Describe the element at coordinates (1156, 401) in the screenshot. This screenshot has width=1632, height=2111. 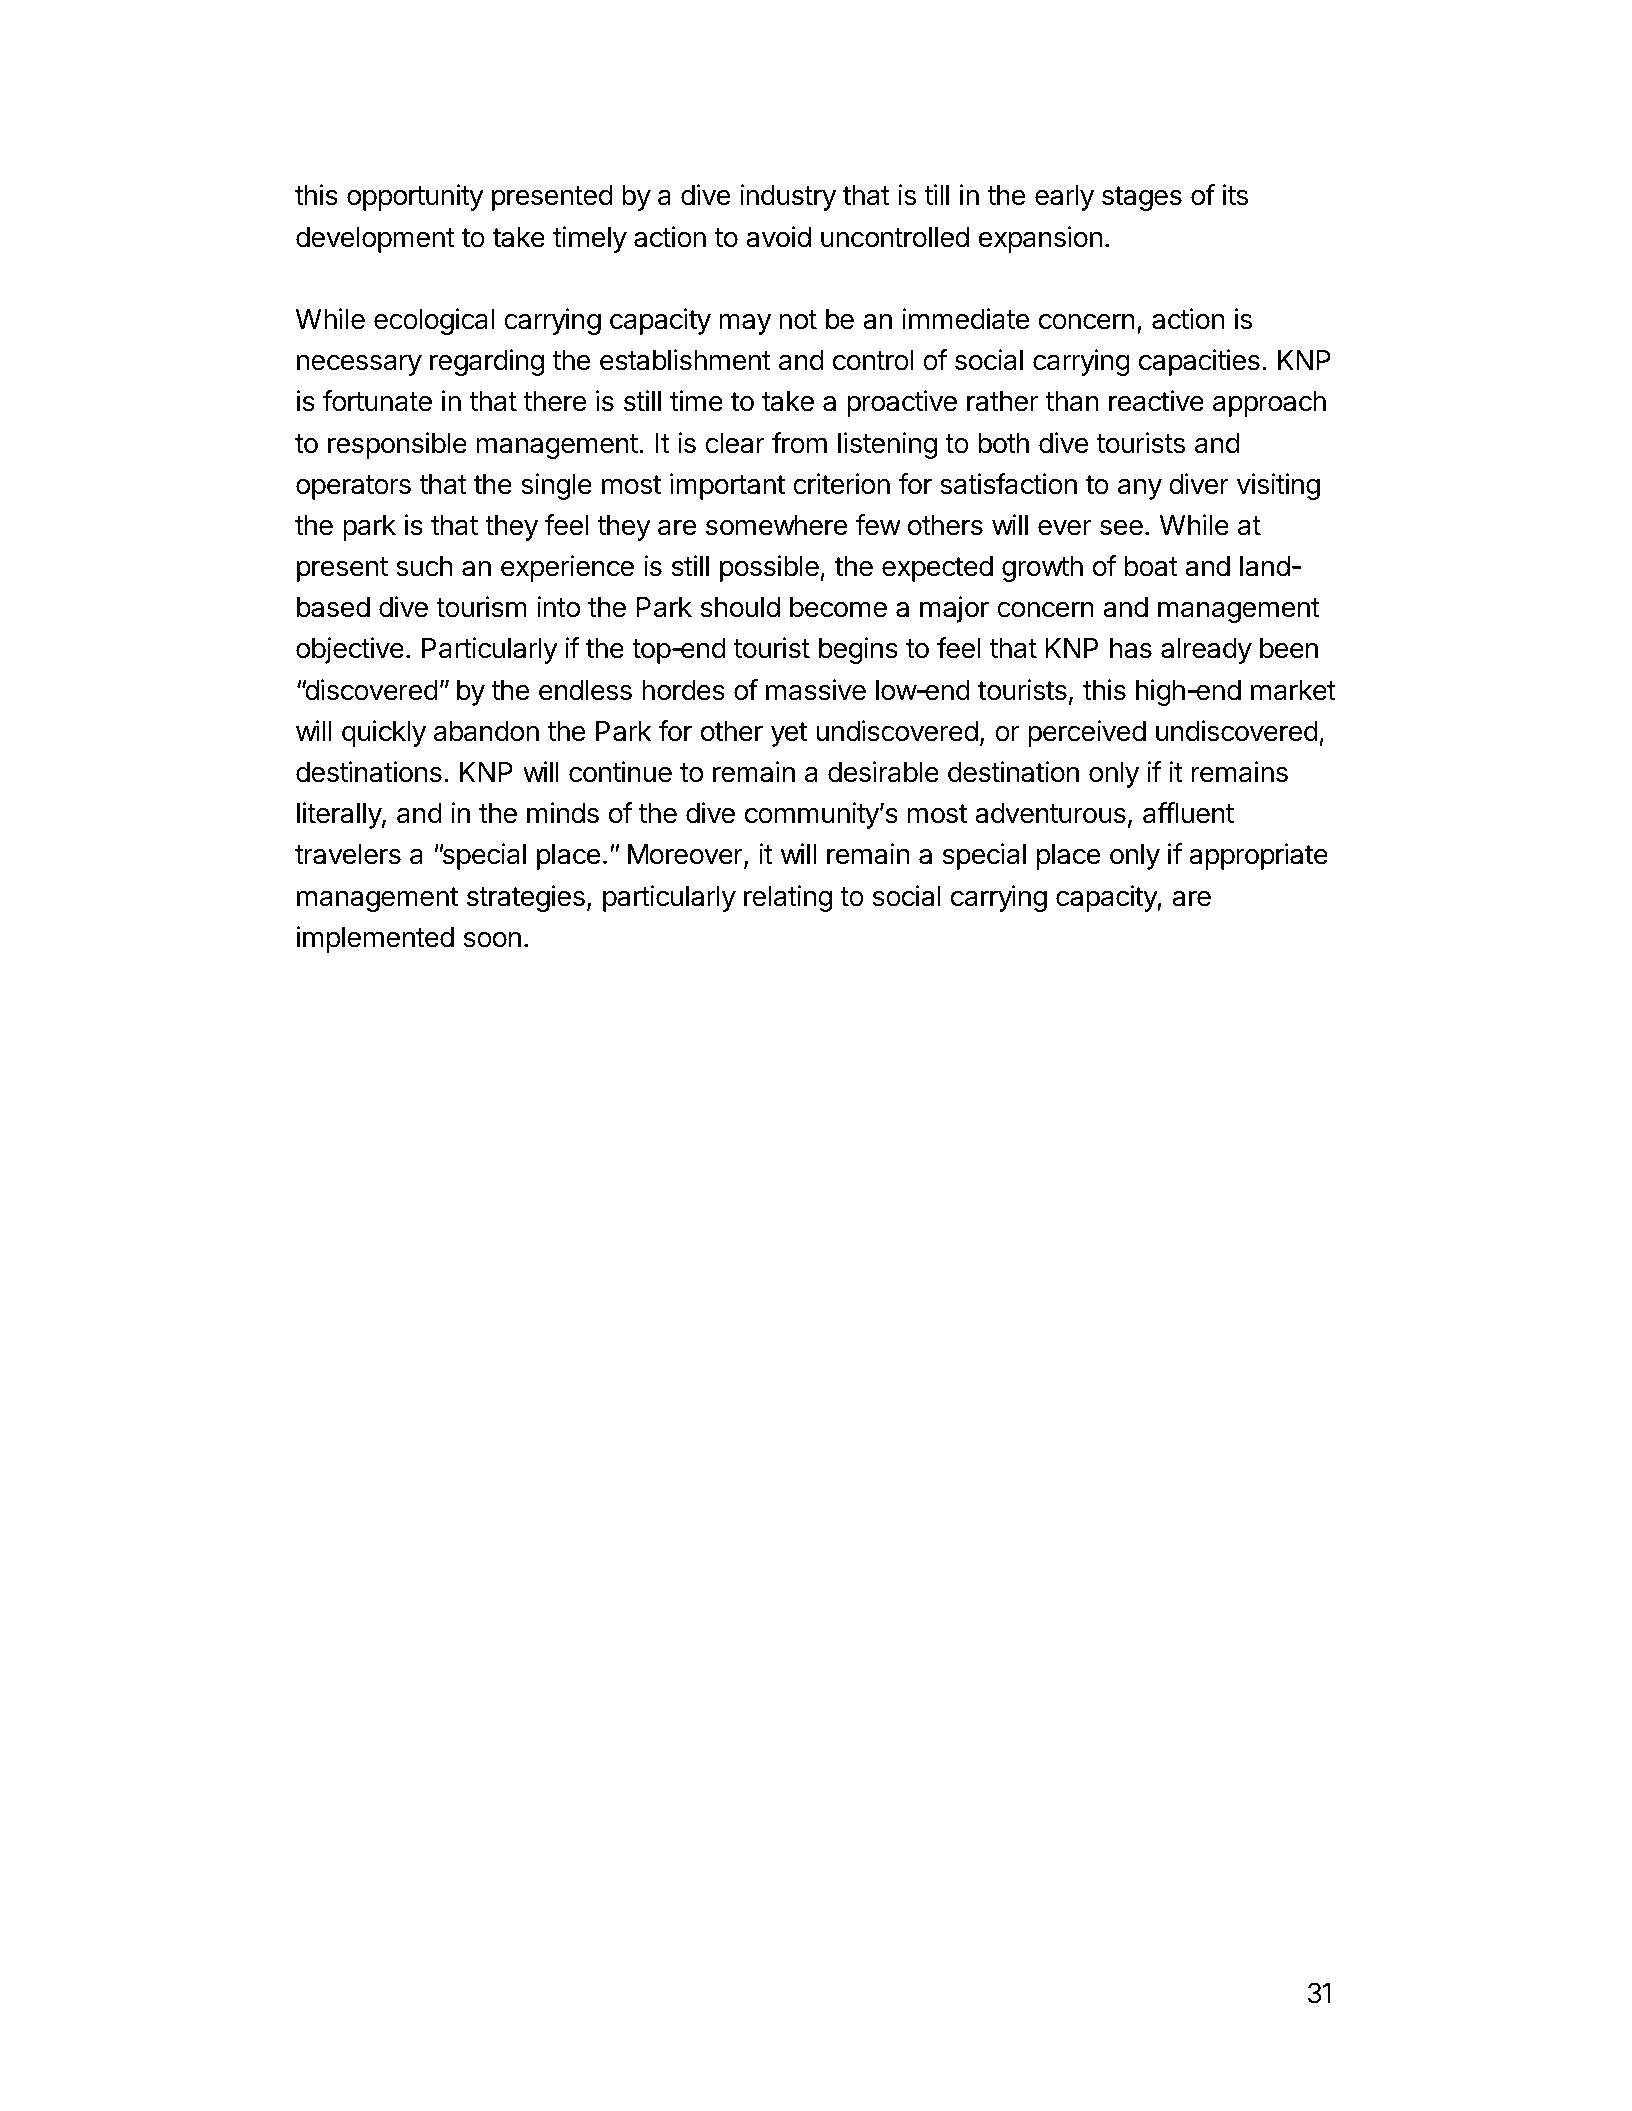
I see `reactive` at that location.
